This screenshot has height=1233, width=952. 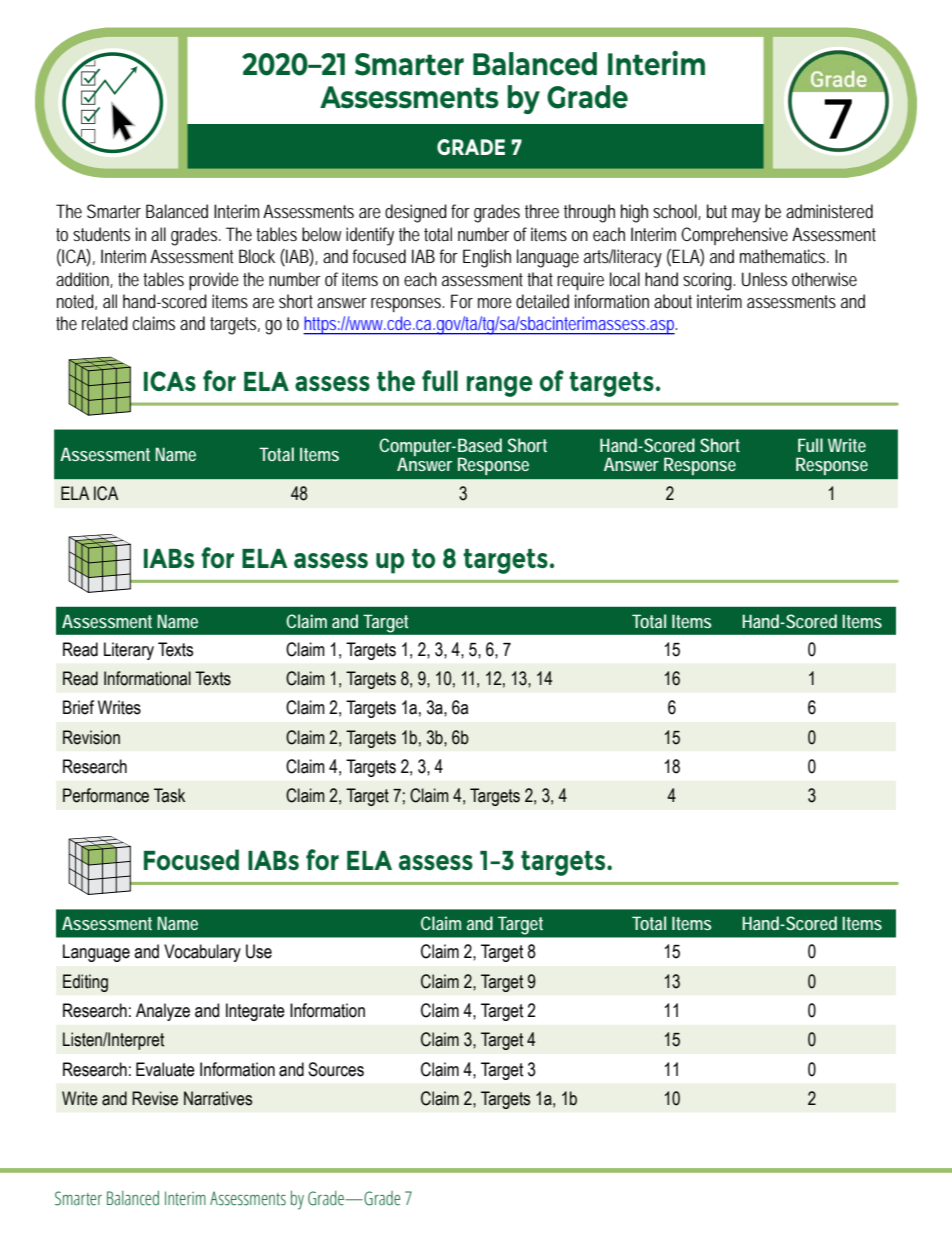 What do you see at coordinates (202, 953) in the screenshot?
I see `Vocabulary` at bounding box center [202, 953].
